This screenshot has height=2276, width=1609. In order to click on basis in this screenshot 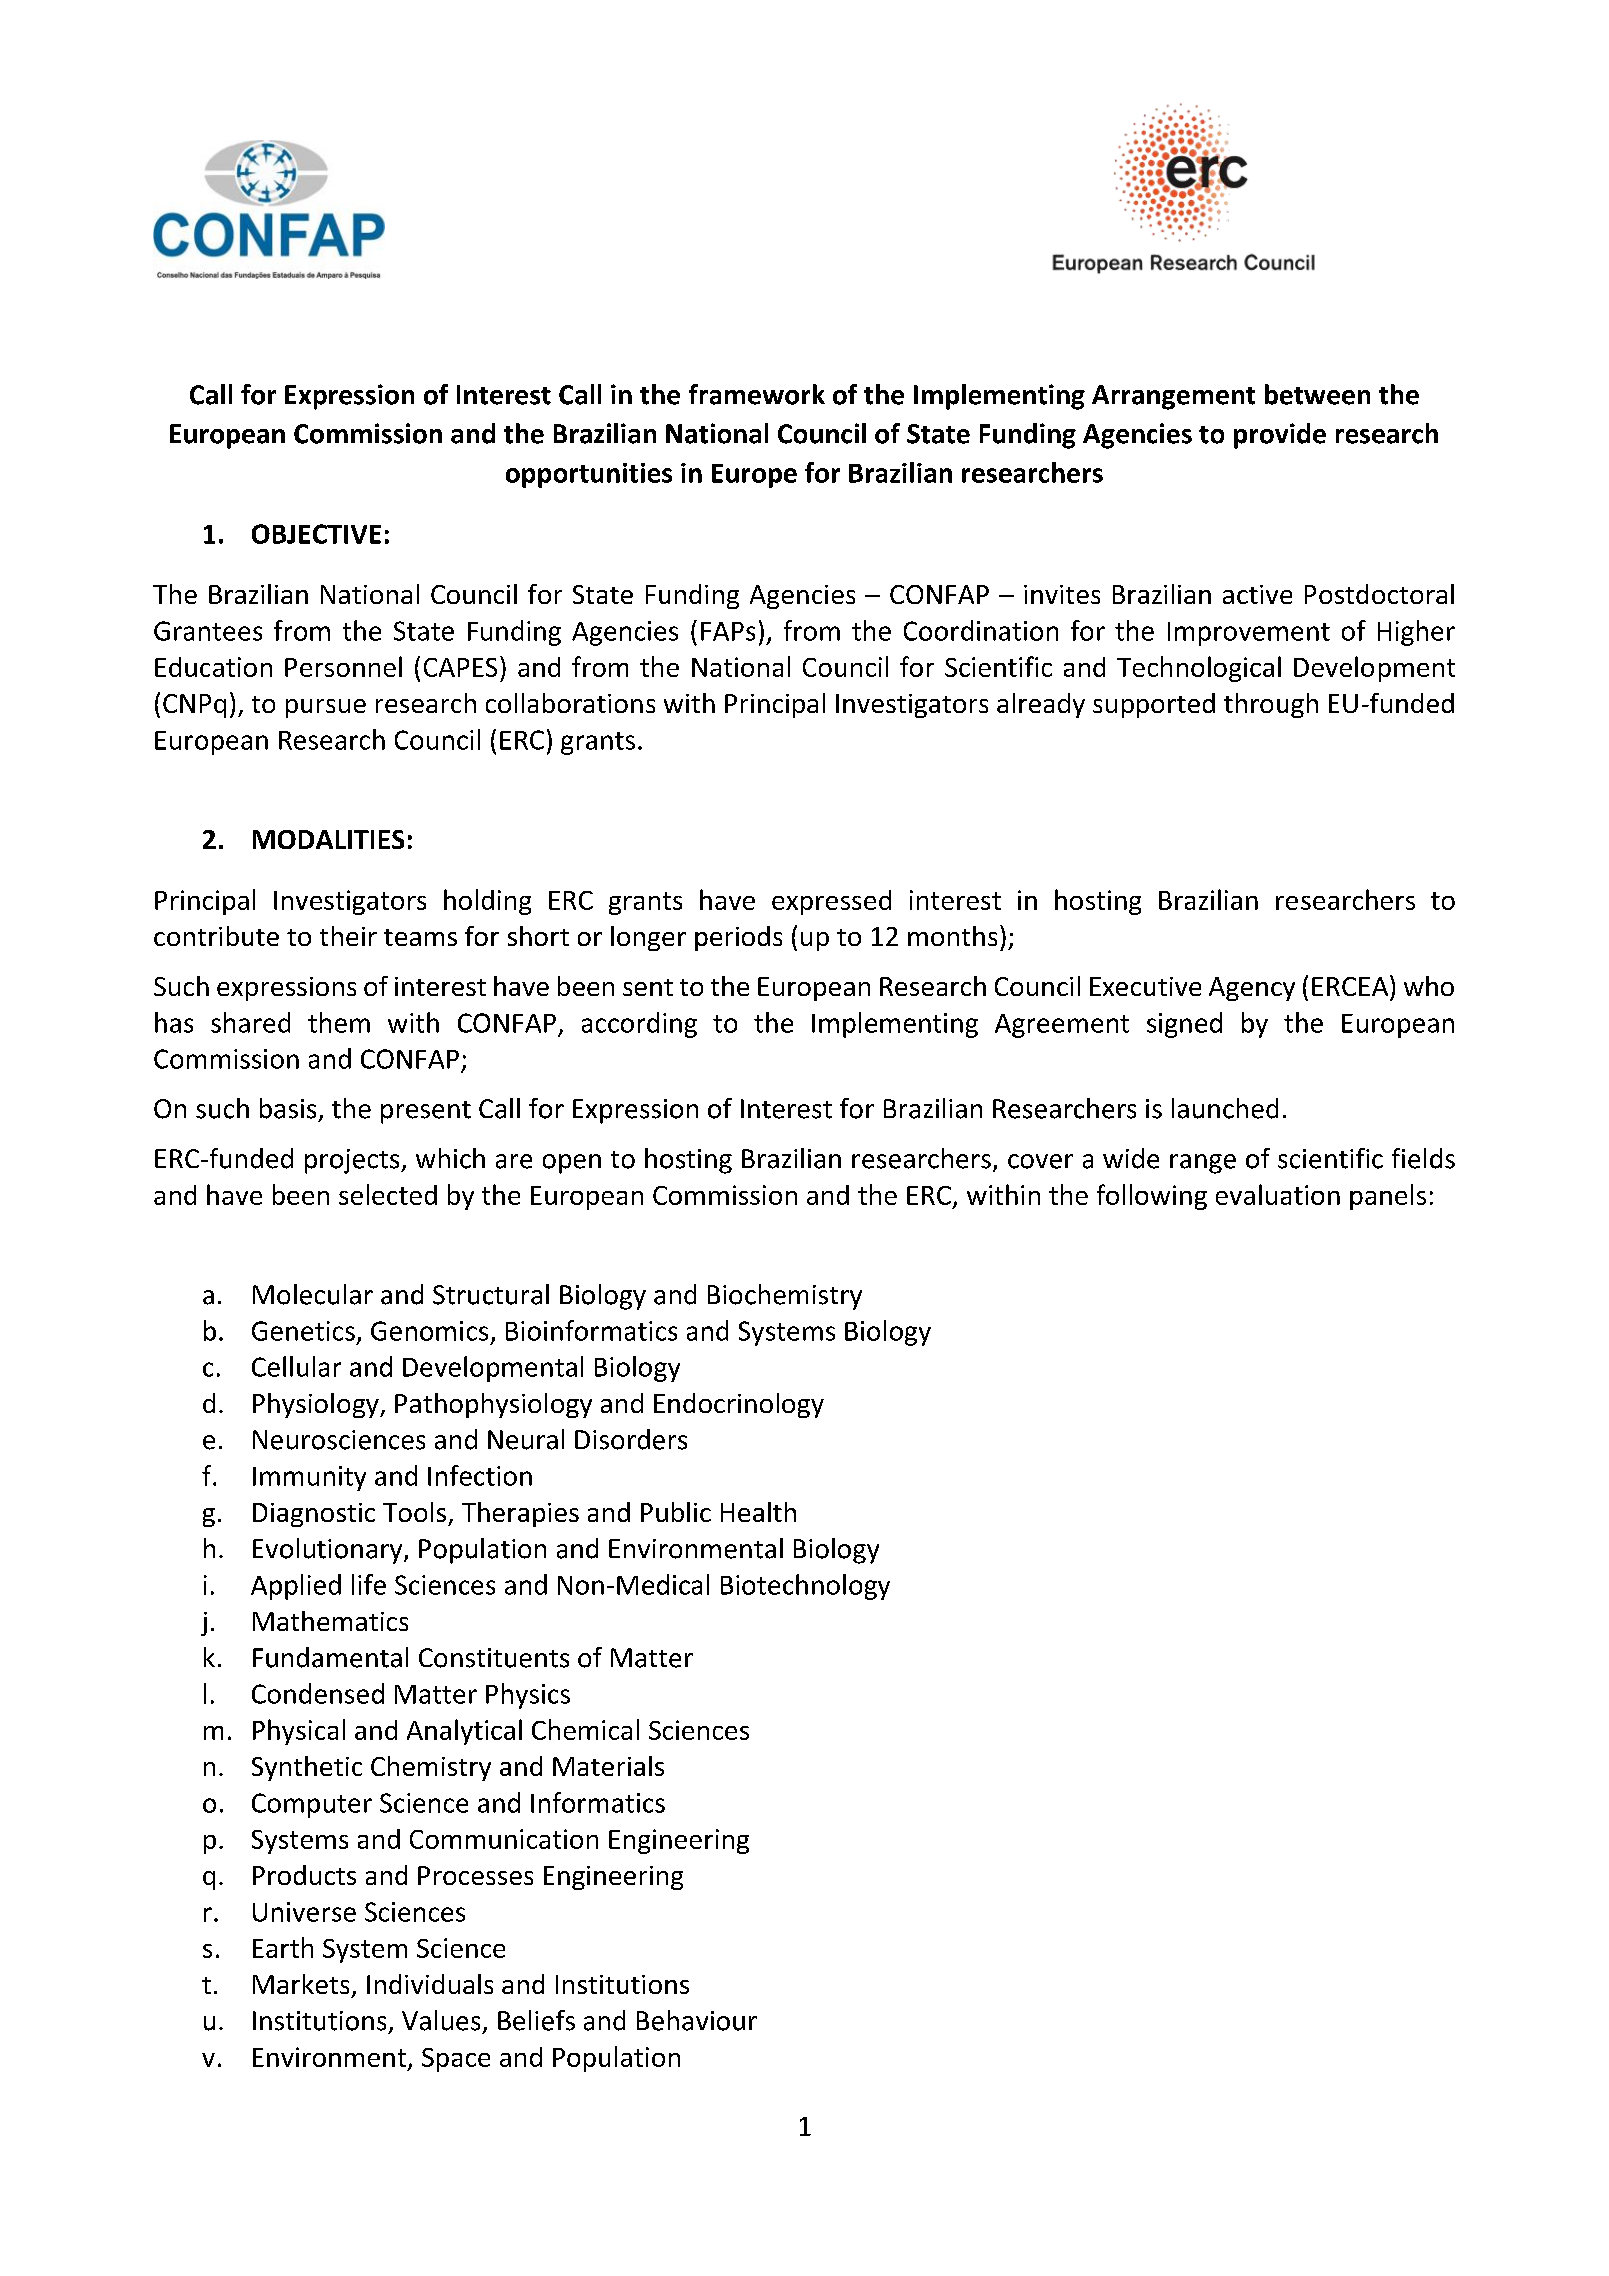, I will do `click(288, 1108)`.
